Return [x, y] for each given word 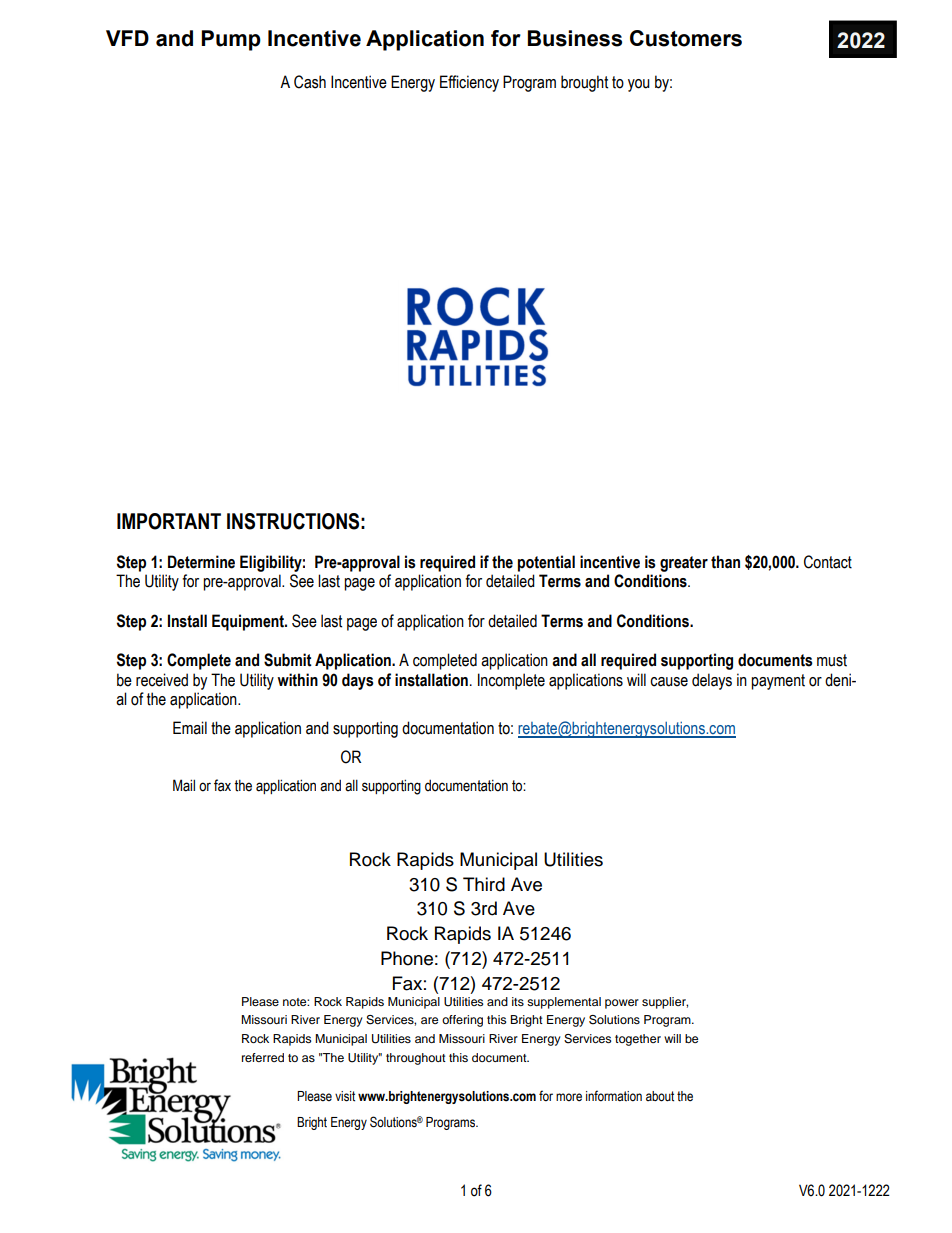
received [162, 680]
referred [263, 1057]
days [358, 681]
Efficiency [469, 83]
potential [546, 563]
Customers [686, 38]
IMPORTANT [169, 521]
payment [778, 682]
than [725, 562]
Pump [231, 40]
